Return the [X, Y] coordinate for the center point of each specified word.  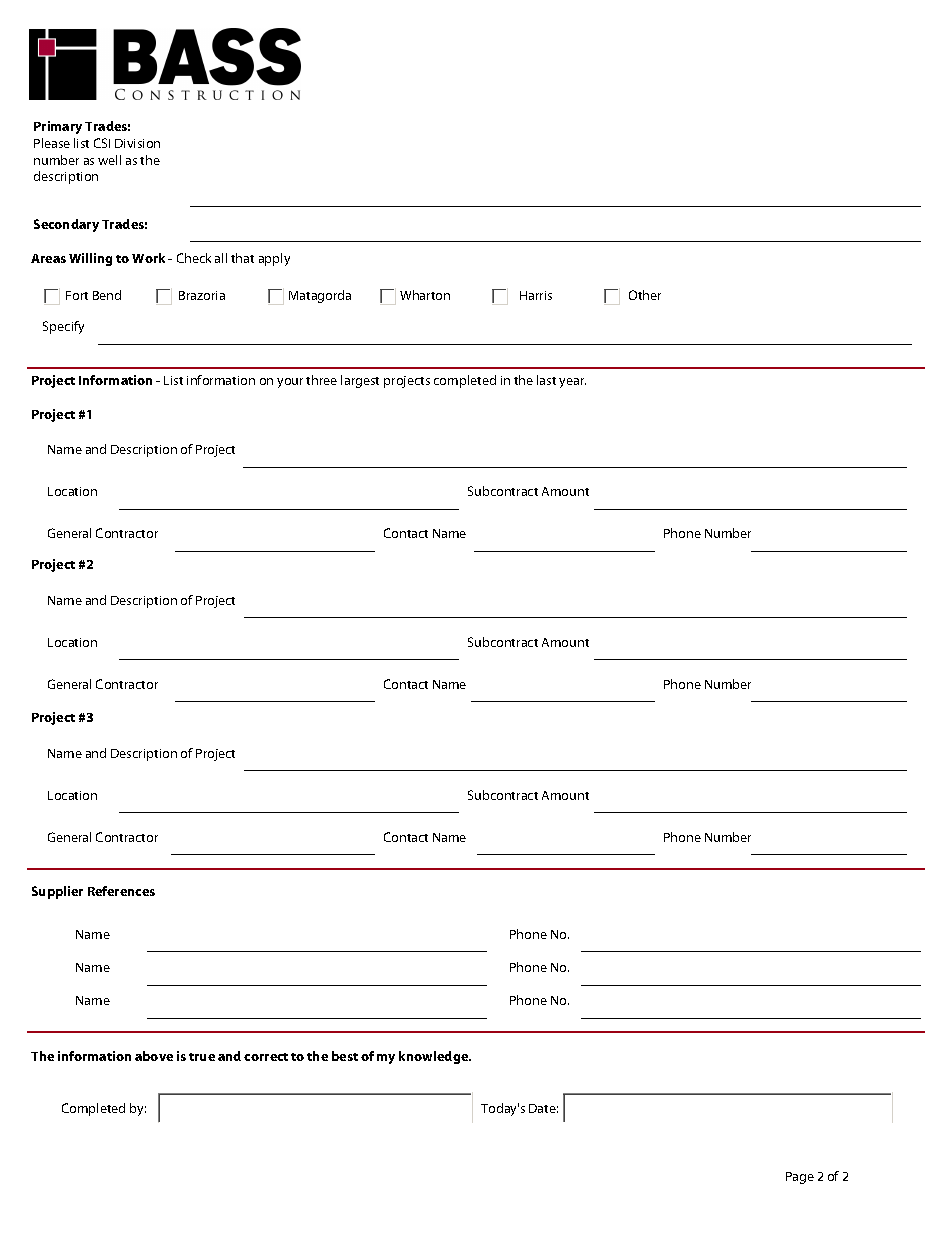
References [121, 891]
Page [800, 1178]
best [345, 1056]
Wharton [425, 295]
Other [645, 295]
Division [137, 143]
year [572, 383]
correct [266, 1057]
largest [360, 381]
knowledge [435, 1057]
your [290, 383]
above [154, 1056]
